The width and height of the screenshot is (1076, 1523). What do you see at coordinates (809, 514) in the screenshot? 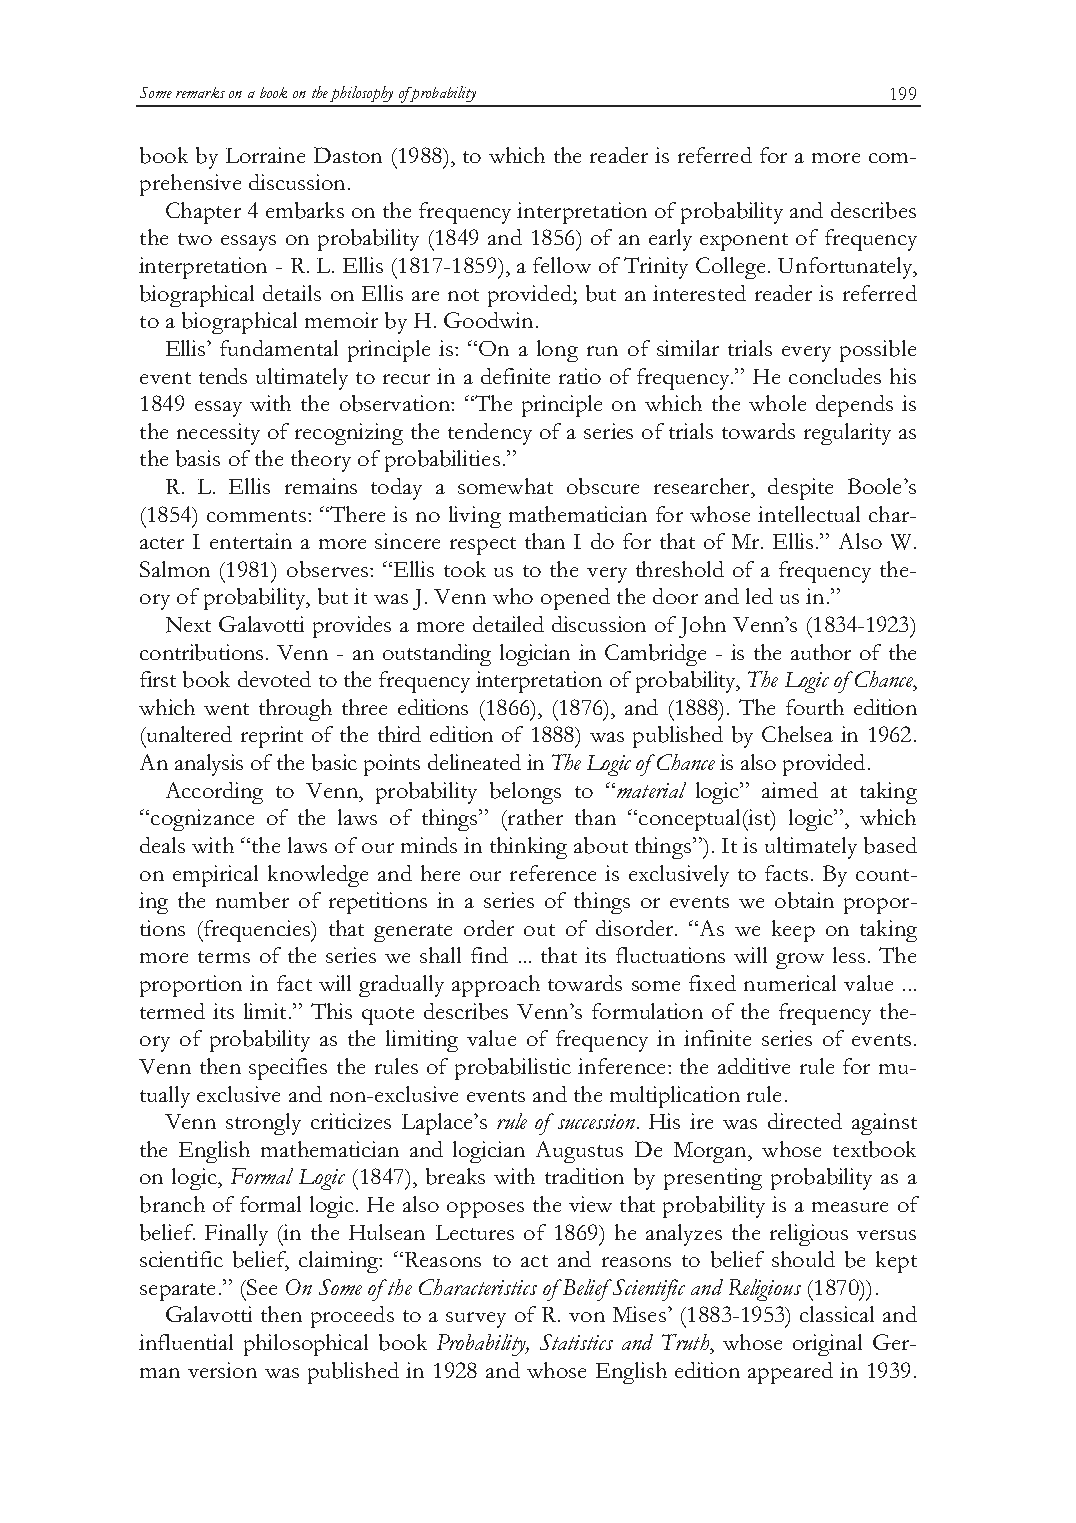
I see `intellectual` at bounding box center [809, 514].
